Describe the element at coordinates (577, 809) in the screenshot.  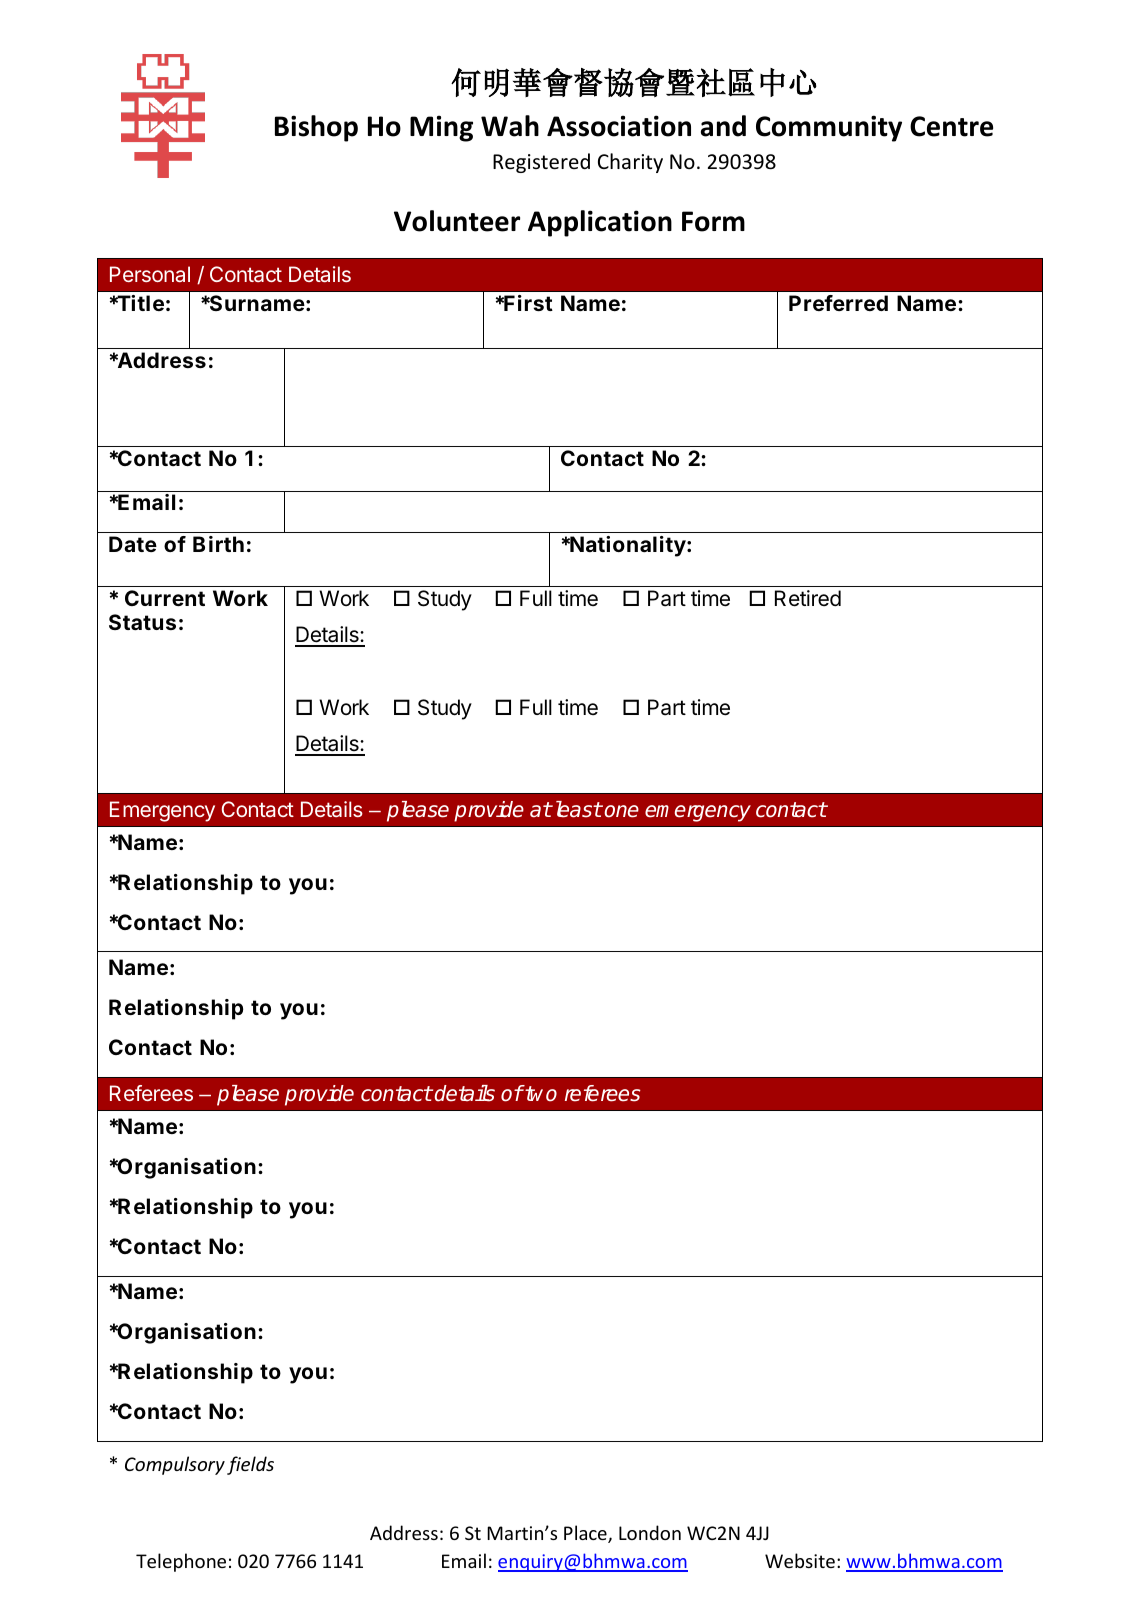
I see `least` at that location.
